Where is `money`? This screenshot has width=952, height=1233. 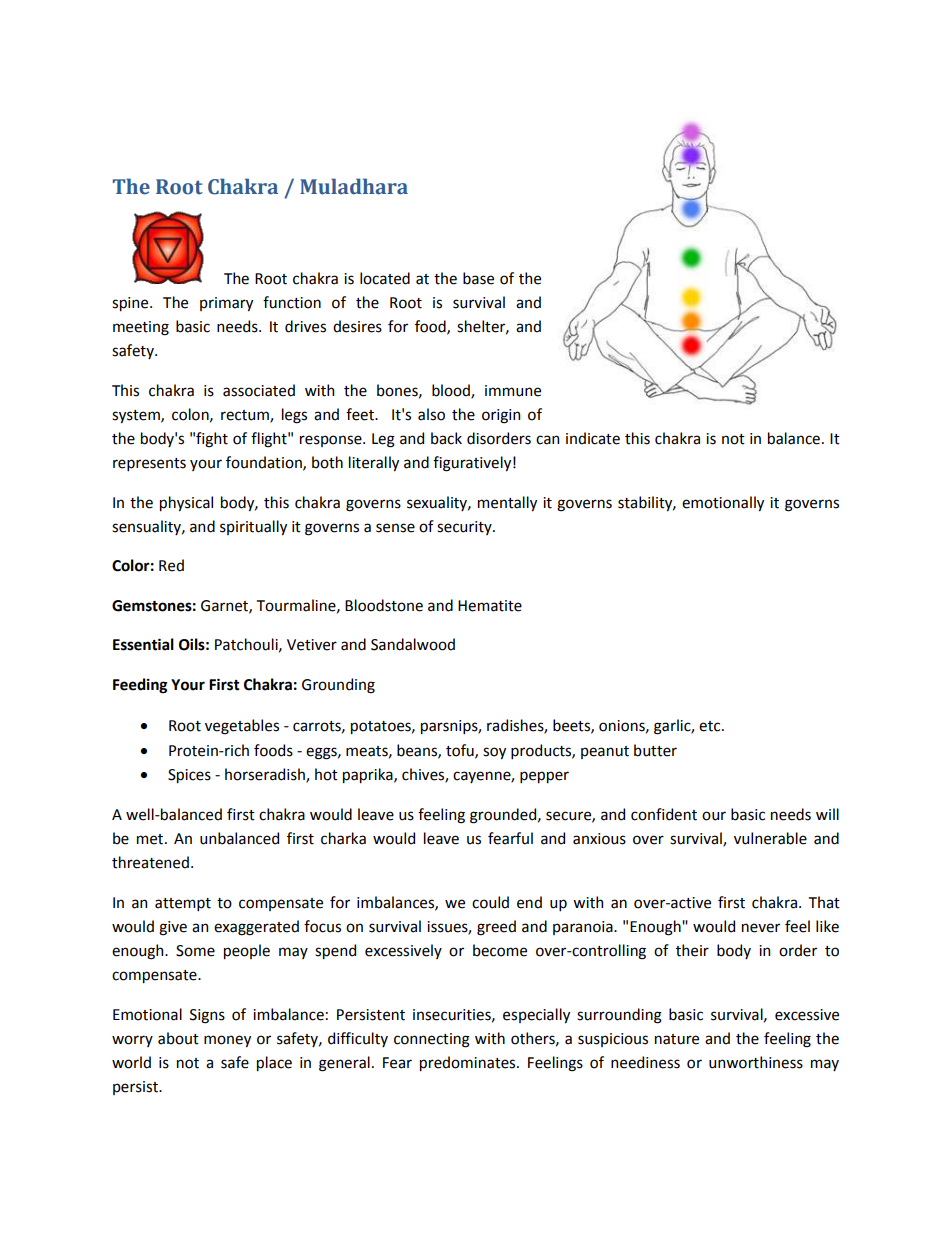 money is located at coordinates (227, 1041).
